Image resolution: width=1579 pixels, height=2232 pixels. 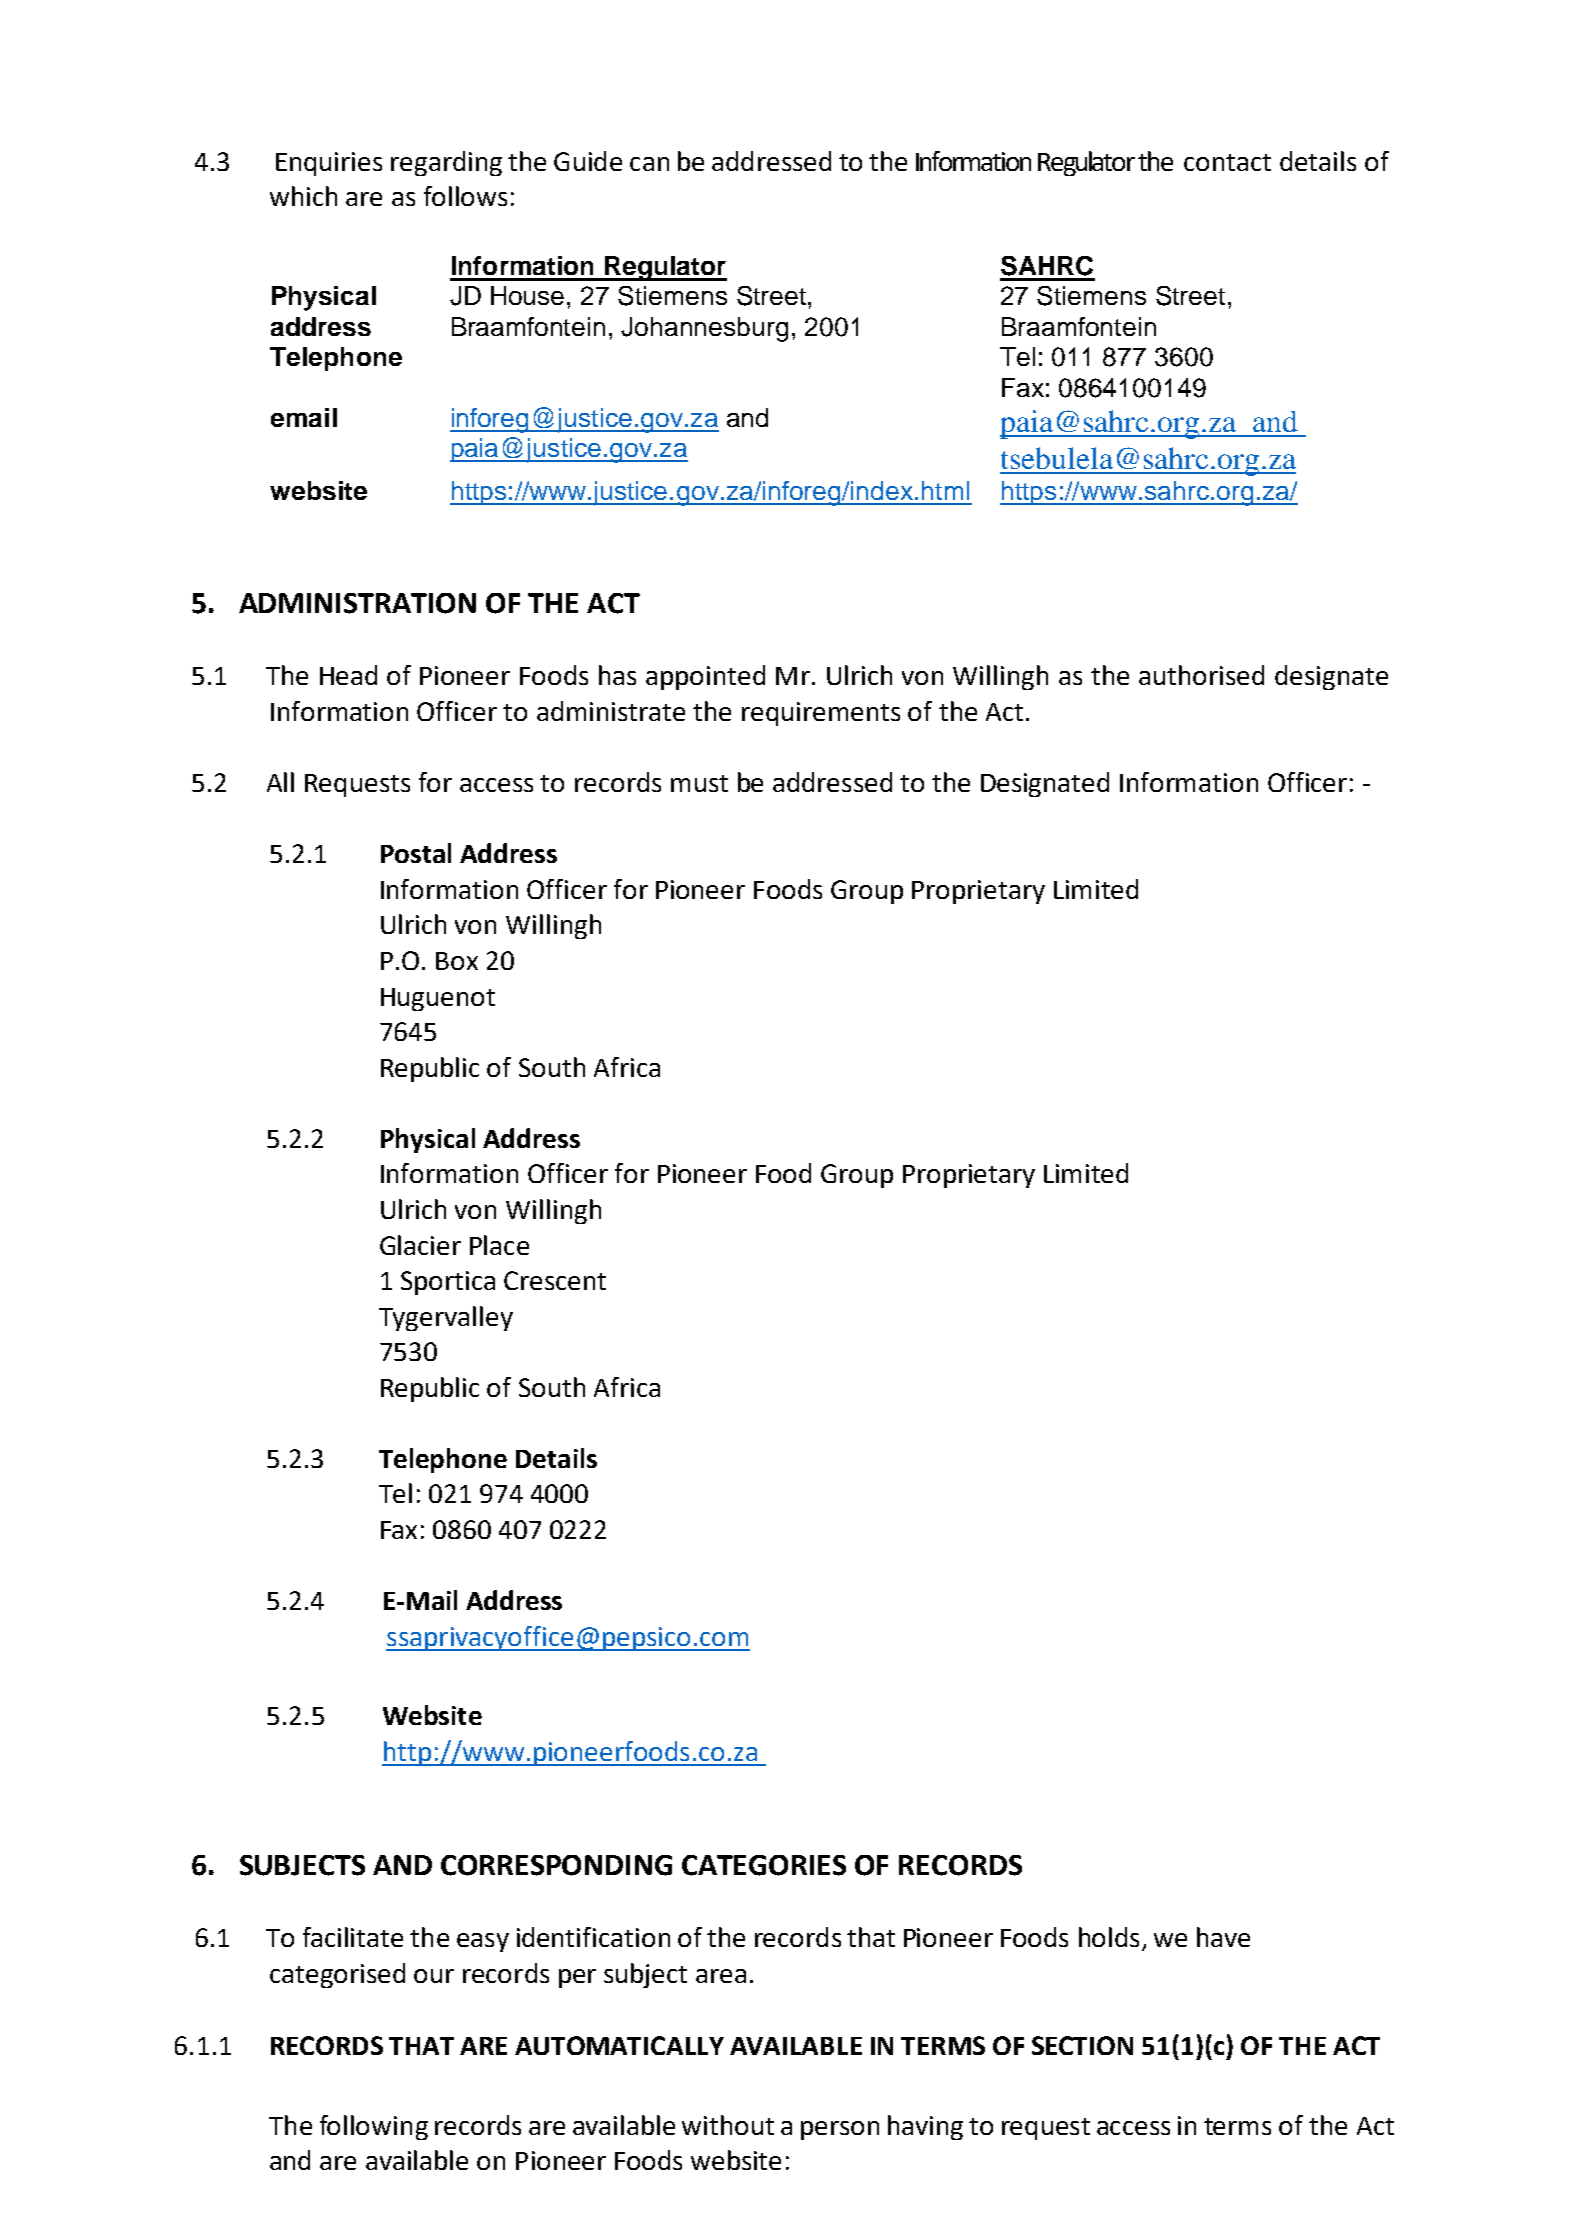 I want to click on following, so click(x=374, y=2127).
